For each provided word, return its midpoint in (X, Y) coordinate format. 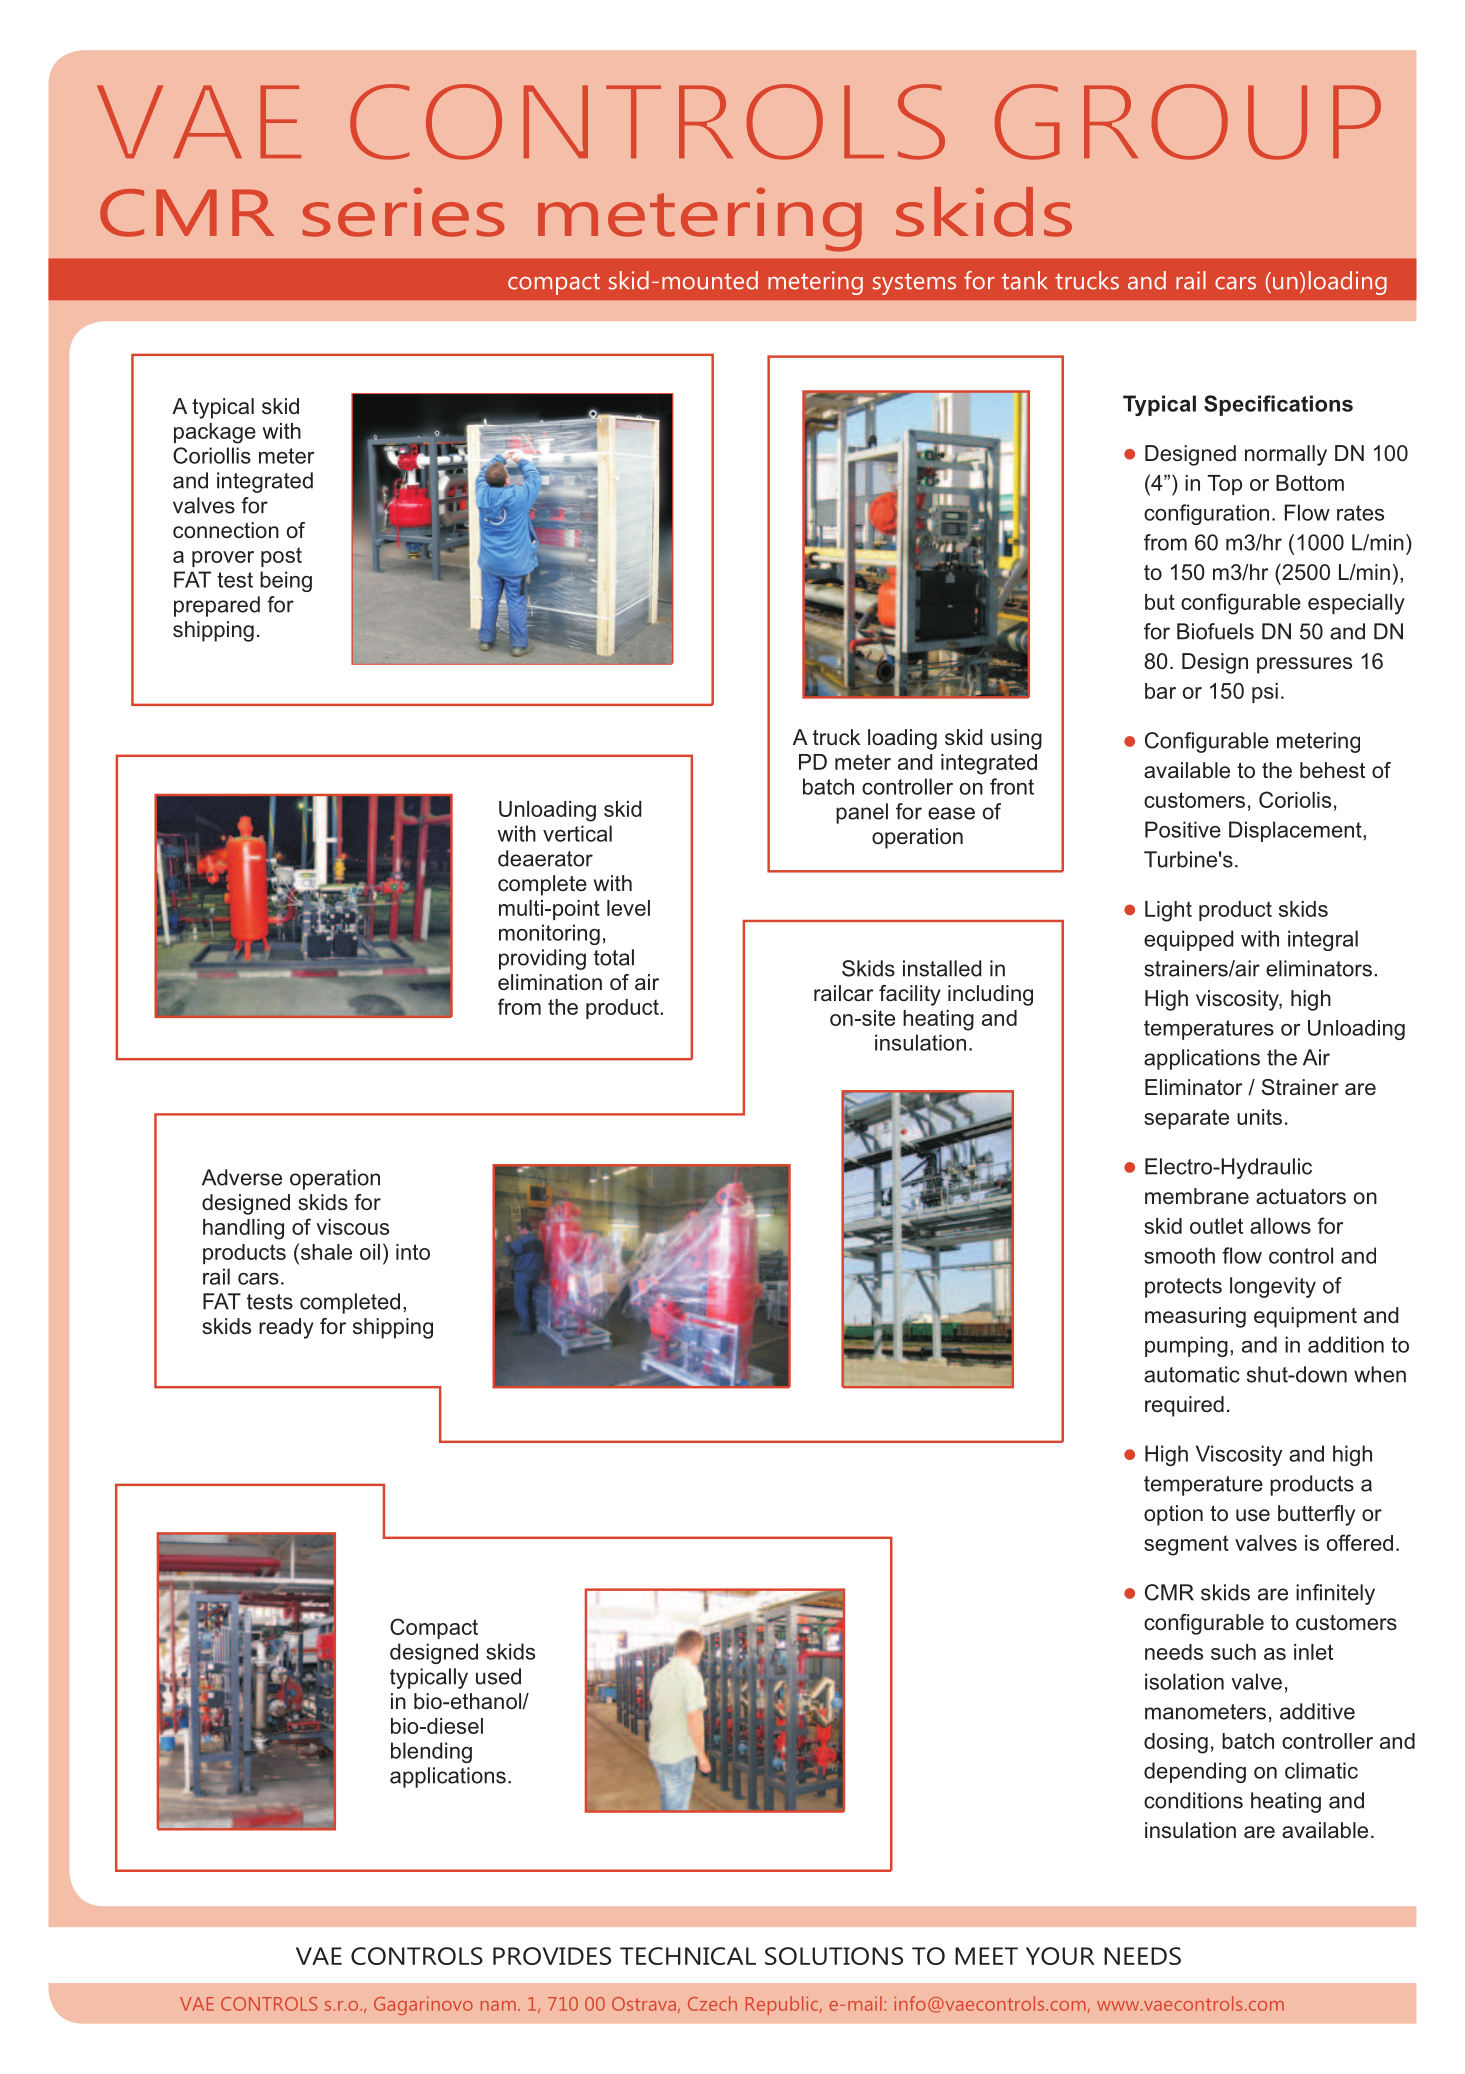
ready (286, 1328)
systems (914, 284)
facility (910, 995)
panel (862, 813)
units (1259, 1117)
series (403, 212)
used (498, 1676)
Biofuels (1215, 631)
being (286, 581)
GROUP (1188, 122)
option (1173, 1515)
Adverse (242, 1177)
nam (498, 2006)
